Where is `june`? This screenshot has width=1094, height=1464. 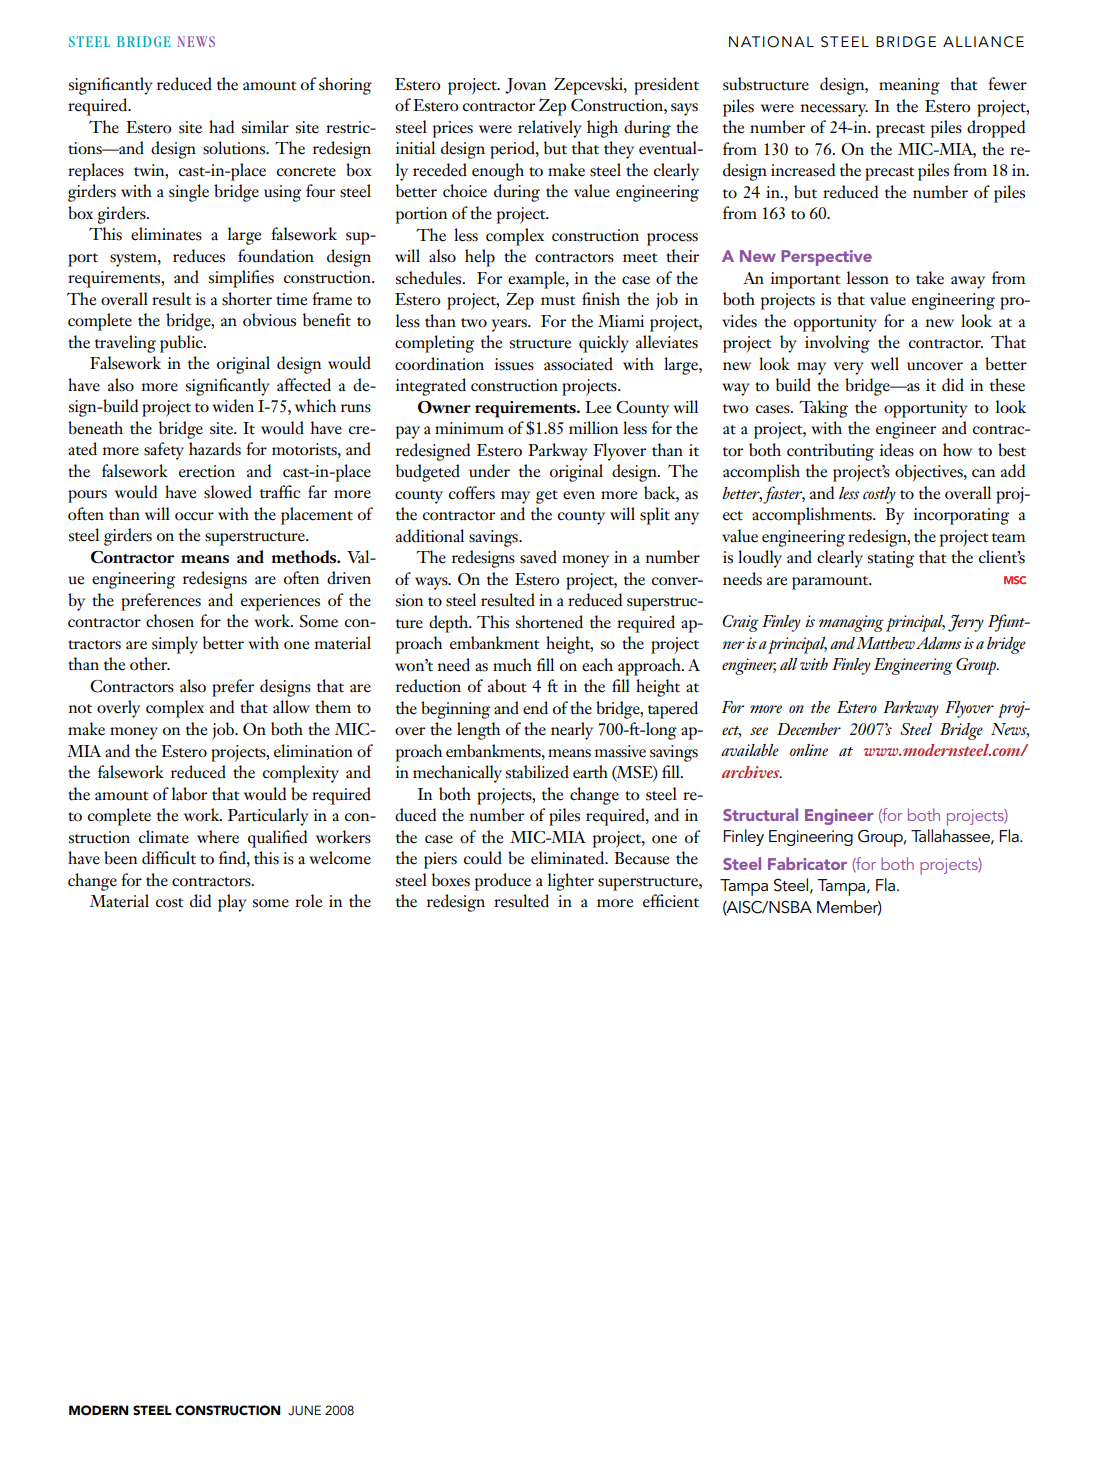 june is located at coordinates (304, 1410).
